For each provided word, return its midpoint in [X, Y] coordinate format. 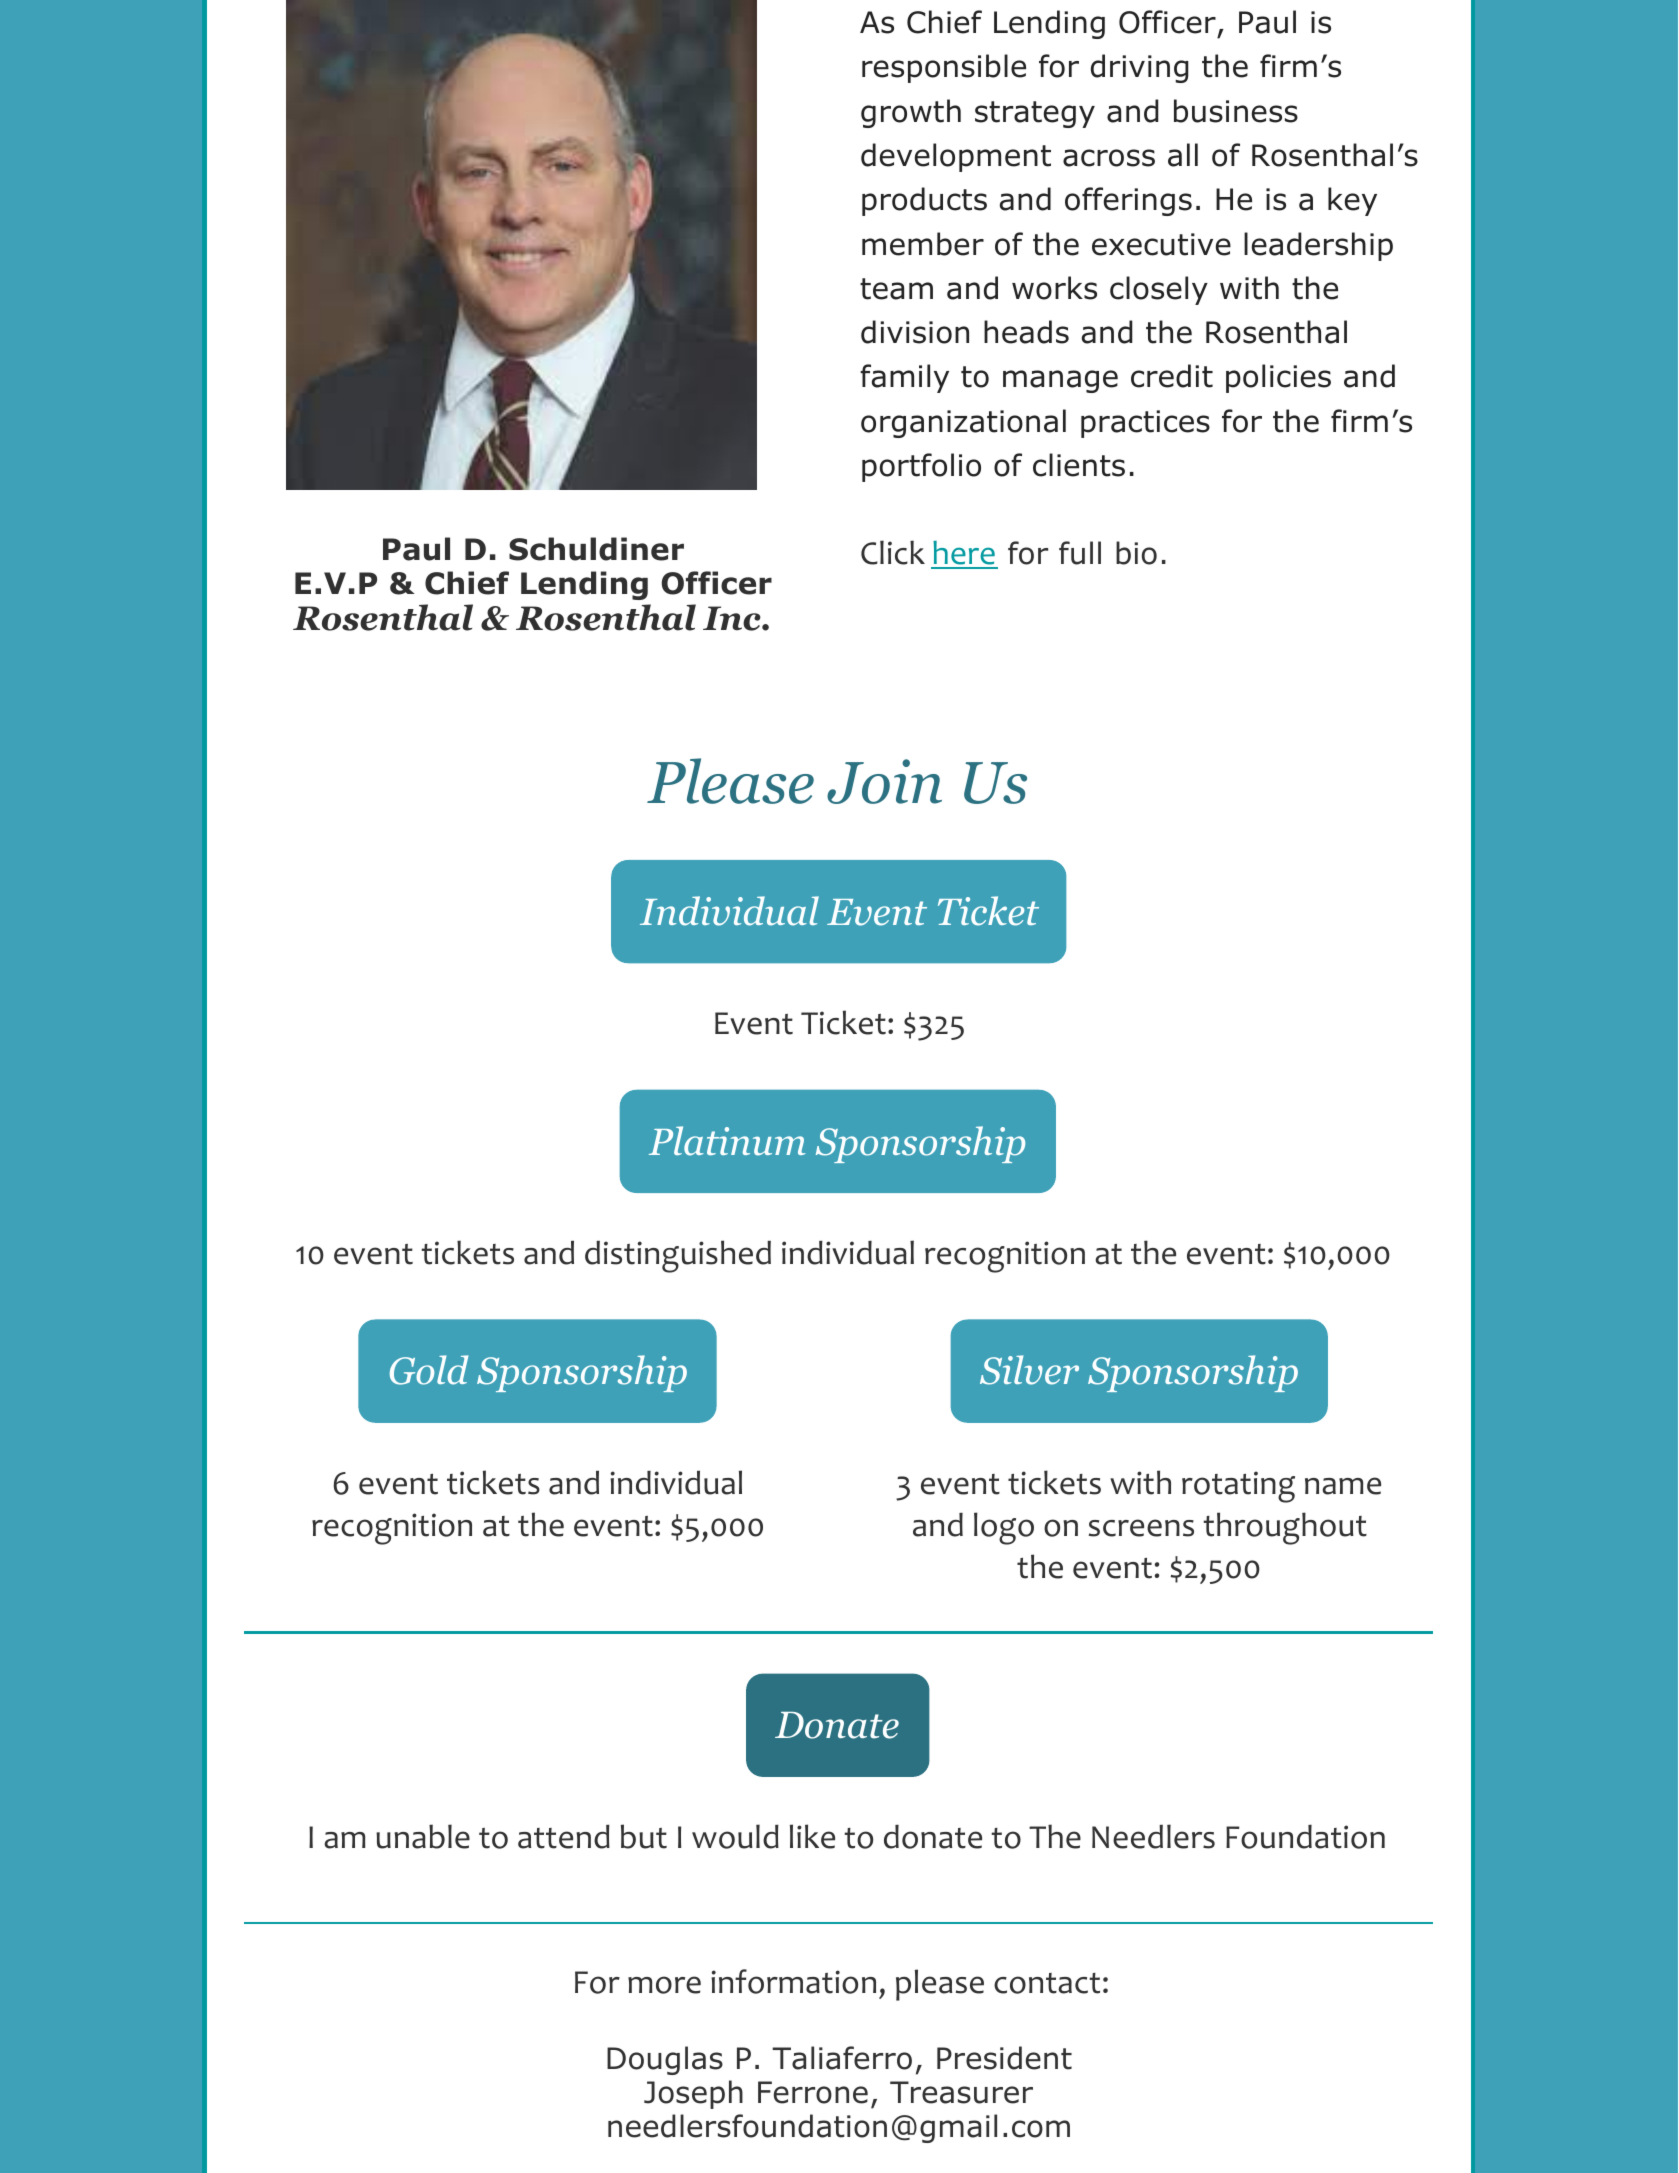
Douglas [665, 2060]
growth [911, 113]
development [956, 157]
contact [1047, 1983]
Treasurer [961, 2092]
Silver [1029, 1370]
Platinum [727, 1141]
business [1236, 111]
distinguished [678, 1256]
